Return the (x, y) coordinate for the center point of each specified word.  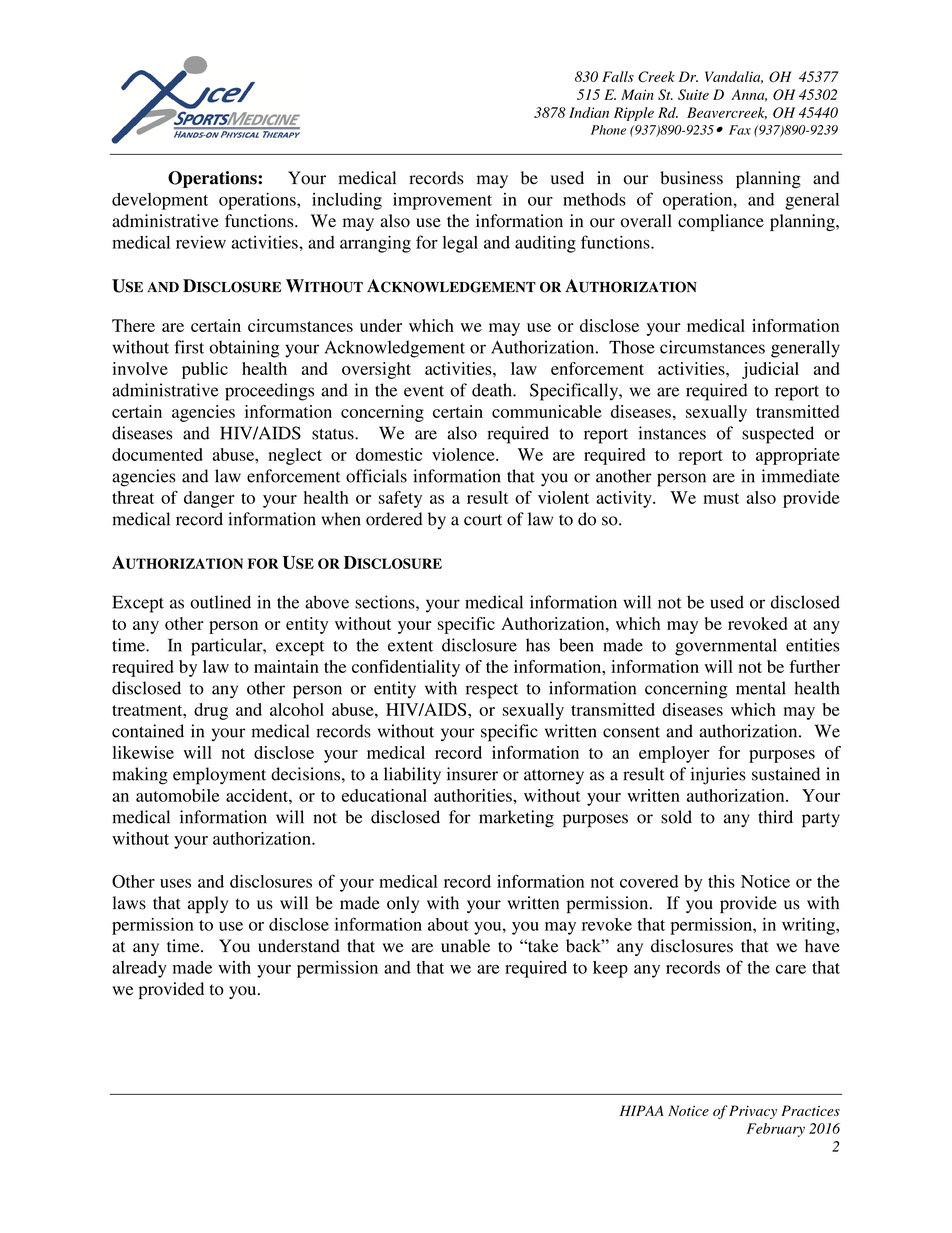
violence (464, 454)
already (139, 969)
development (160, 201)
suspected (778, 435)
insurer (472, 774)
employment (219, 776)
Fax (740, 130)
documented (157, 454)
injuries (718, 776)
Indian (589, 112)
